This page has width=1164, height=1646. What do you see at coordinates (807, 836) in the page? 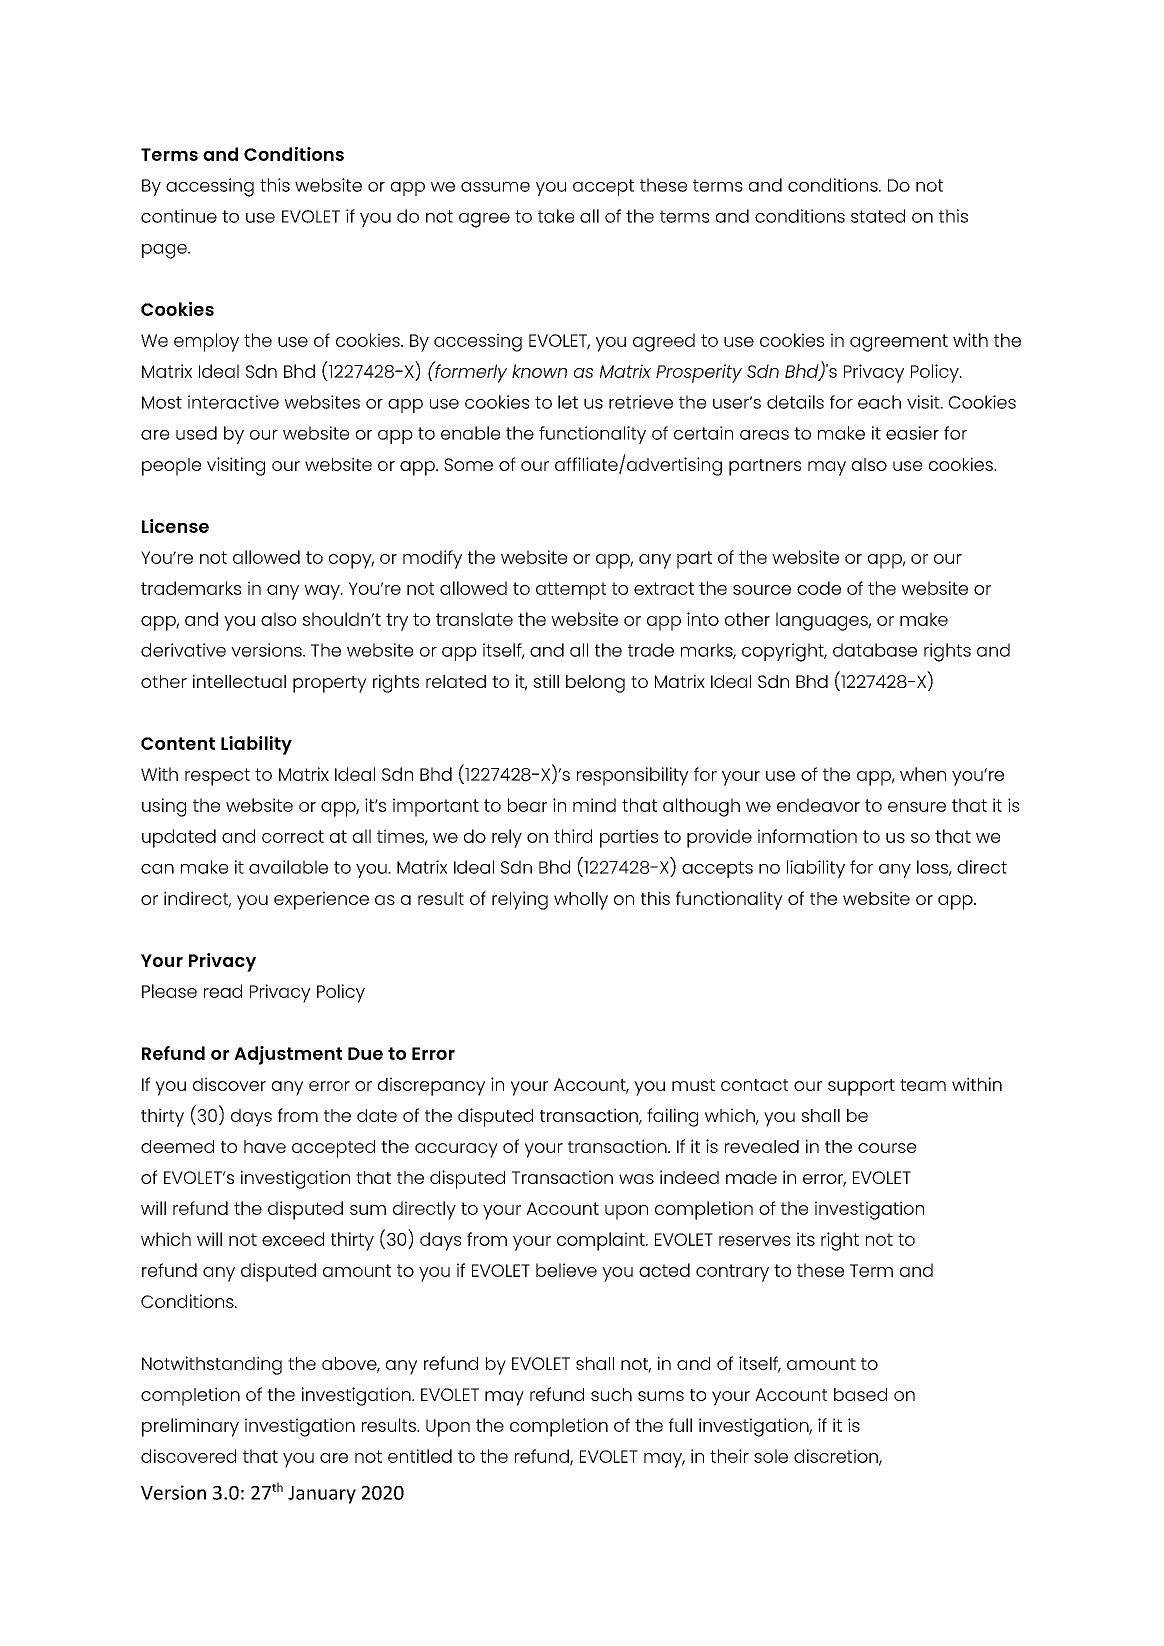
I see `information` at bounding box center [807, 836].
